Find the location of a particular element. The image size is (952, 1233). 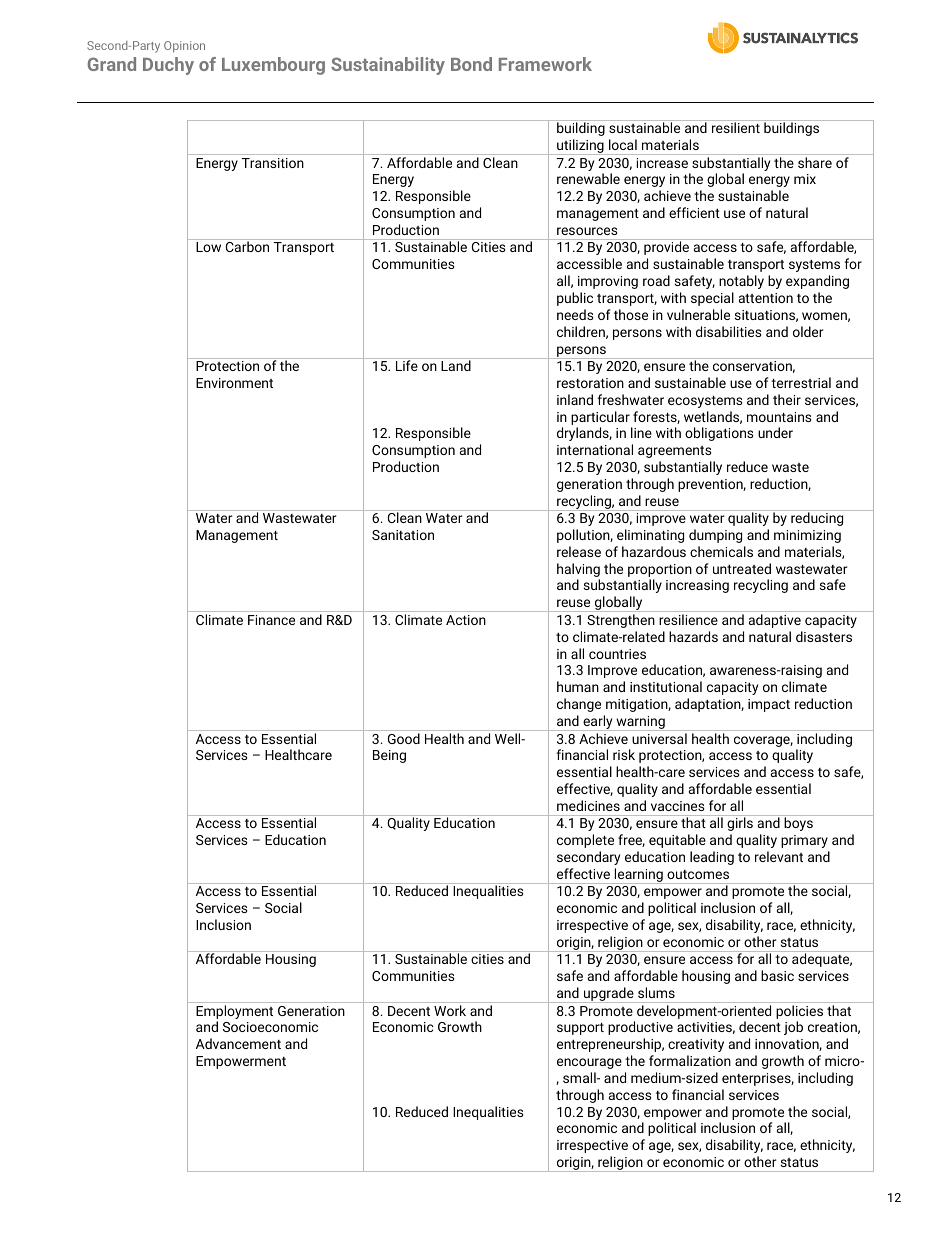

Advancement is located at coordinates (238, 1043).
